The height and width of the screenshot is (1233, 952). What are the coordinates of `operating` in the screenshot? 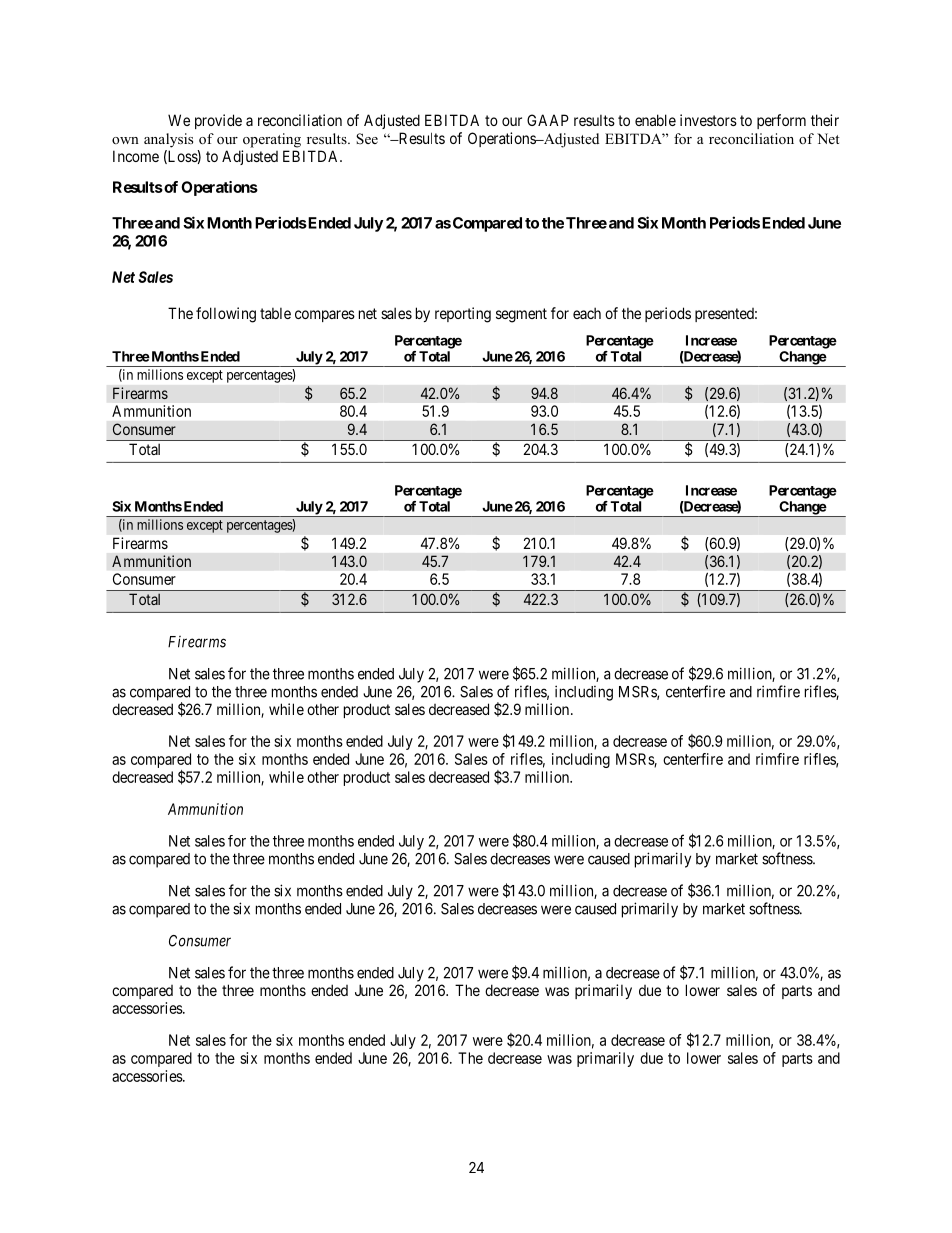 It's located at (272, 140).
